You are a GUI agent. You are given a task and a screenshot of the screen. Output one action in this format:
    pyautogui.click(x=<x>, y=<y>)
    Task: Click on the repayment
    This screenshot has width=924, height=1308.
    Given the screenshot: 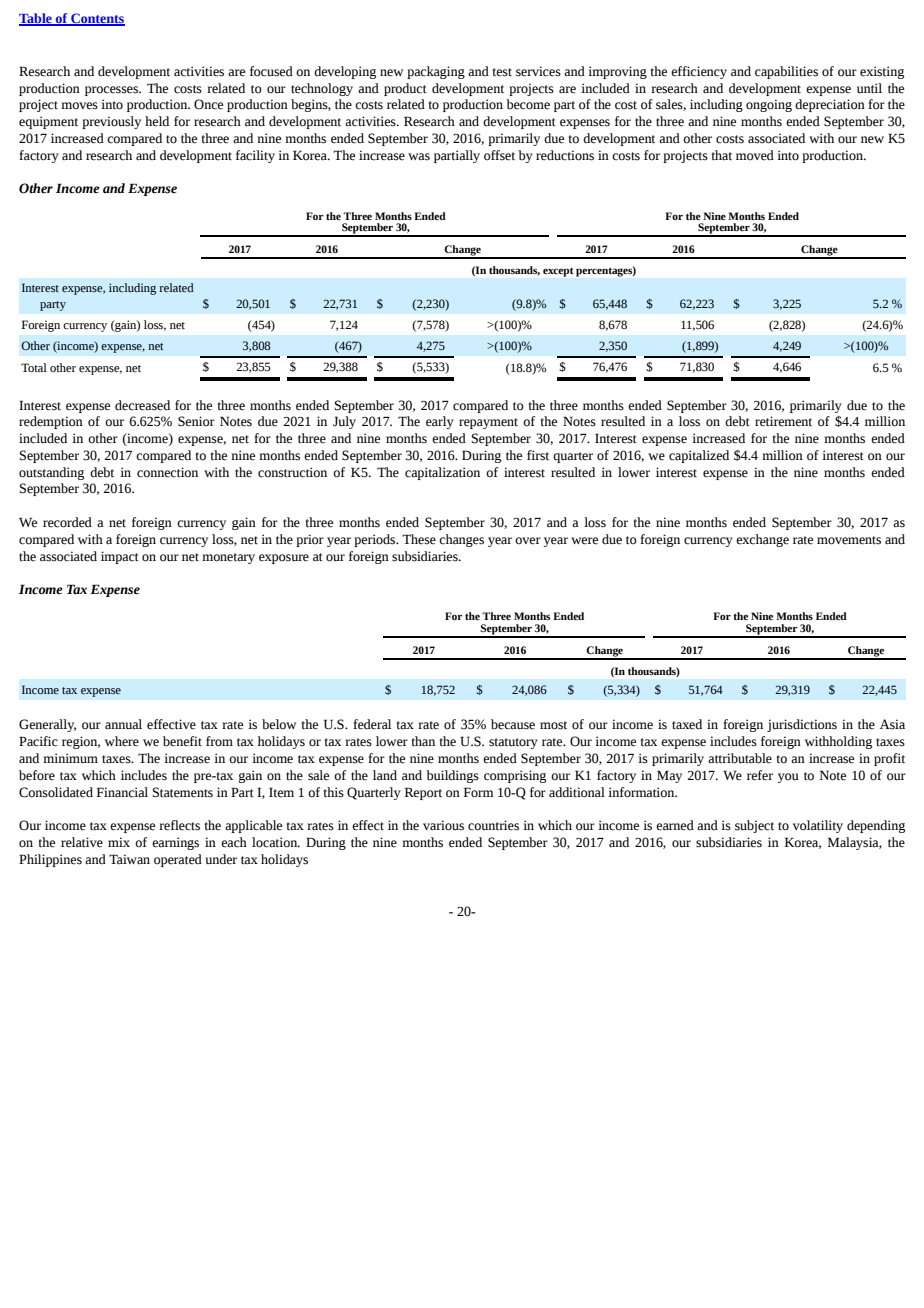 What is the action you would take?
    pyautogui.click(x=488, y=423)
